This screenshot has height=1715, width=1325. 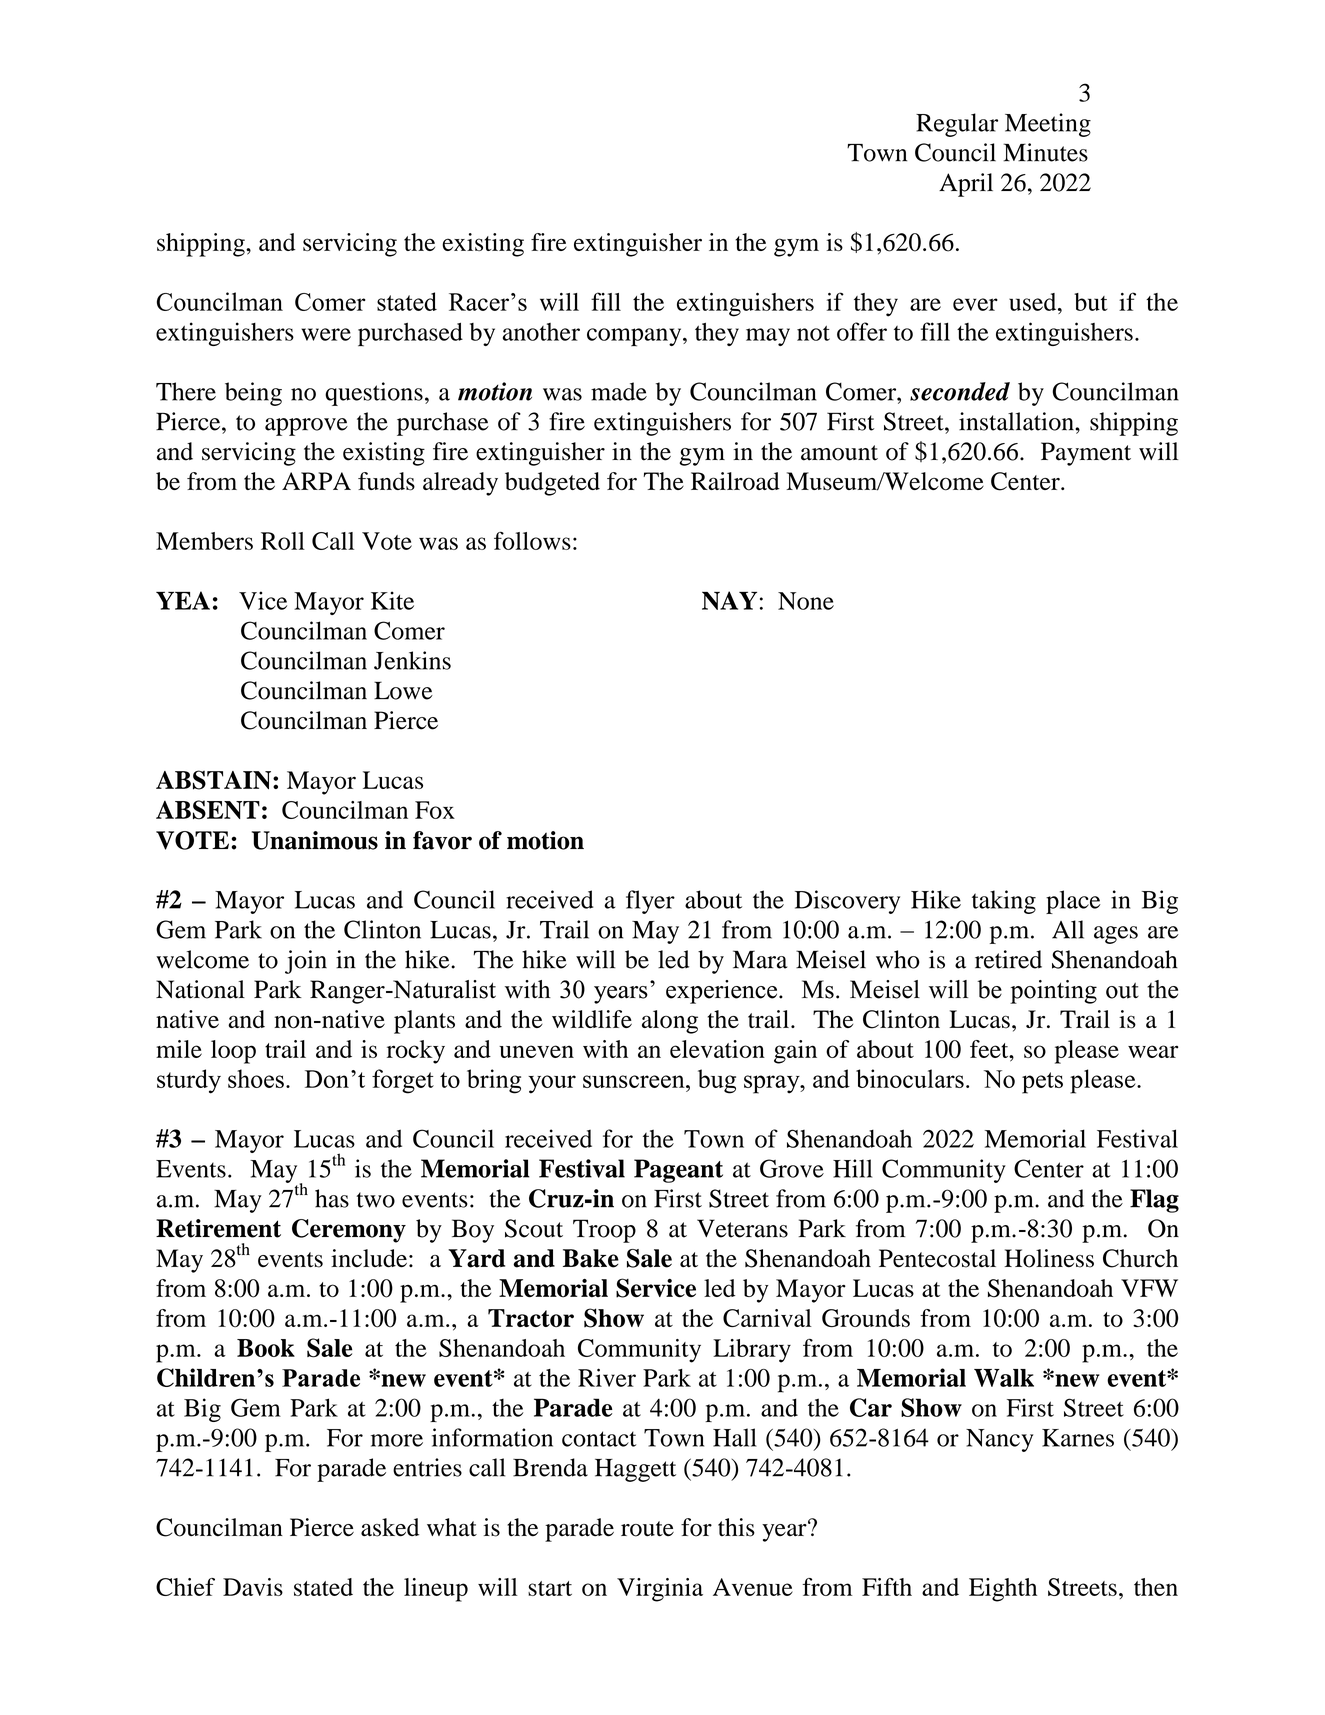 What do you see at coordinates (541, 332) in the screenshot?
I see `another` at bounding box center [541, 332].
